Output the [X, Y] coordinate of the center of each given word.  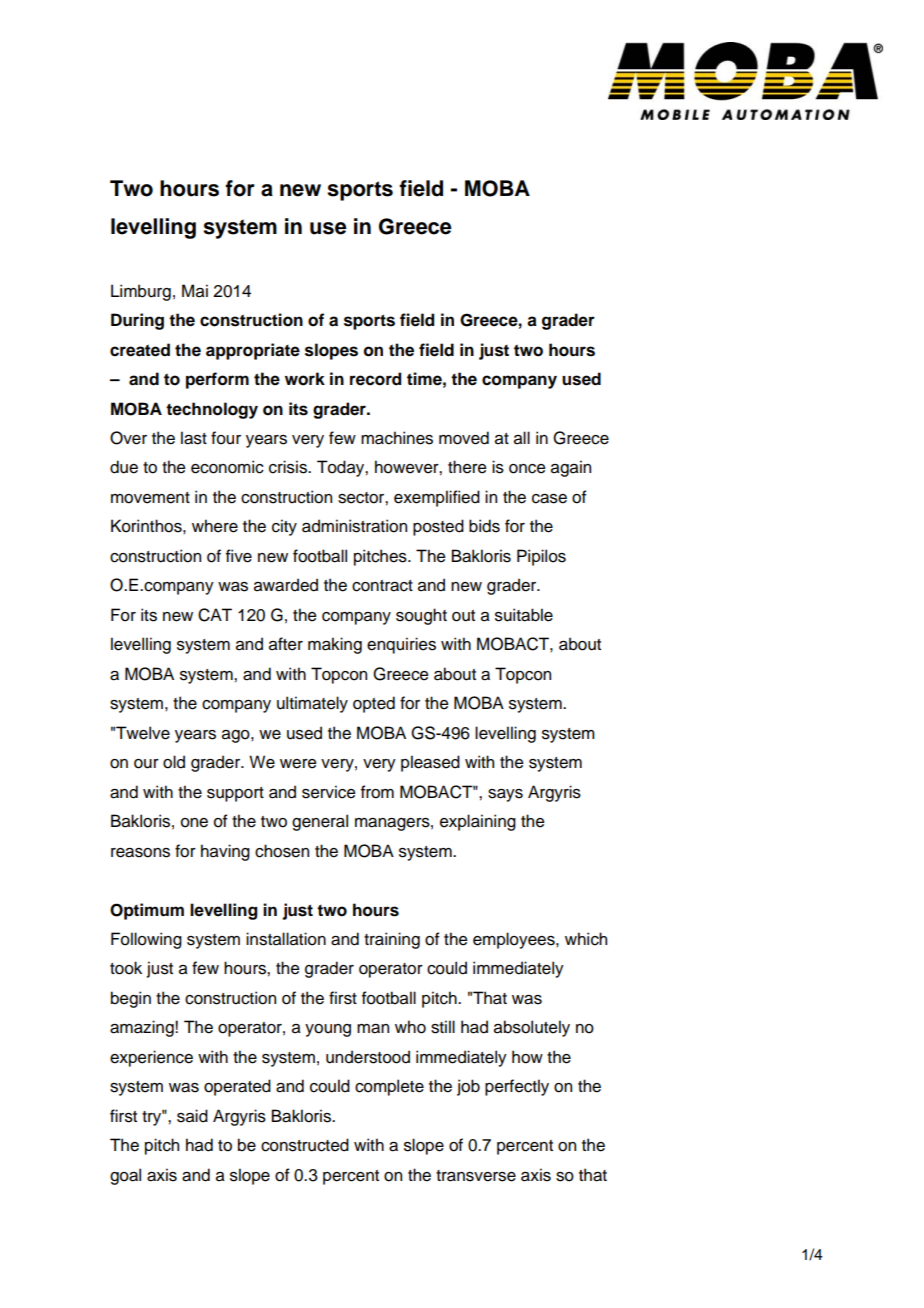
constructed [305, 1145]
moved [464, 438]
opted [374, 704]
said [192, 1116]
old [174, 762]
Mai [195, 291]
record [375, 379]
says [505, 795]
